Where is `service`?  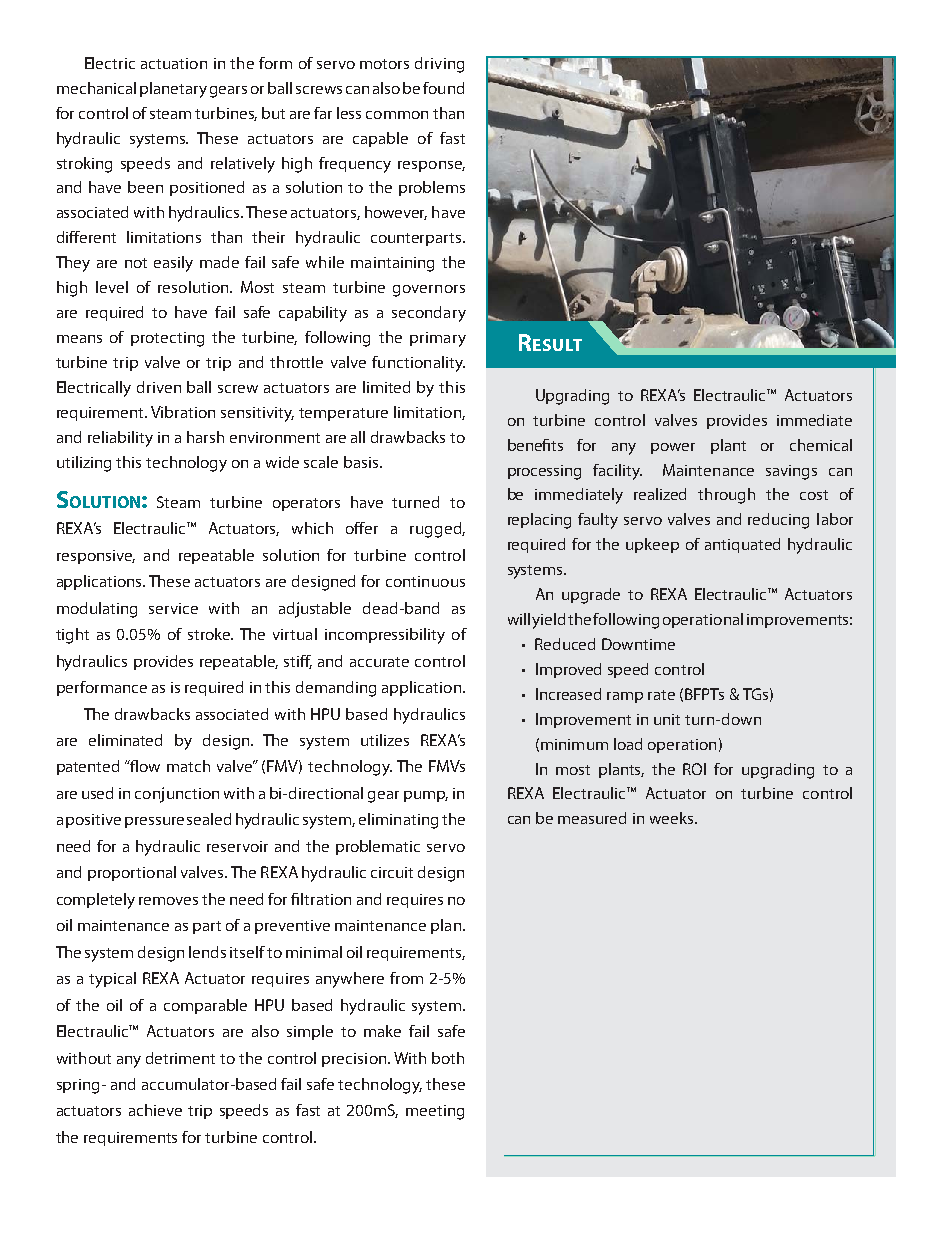 service is located at coordinates (173, 608).
